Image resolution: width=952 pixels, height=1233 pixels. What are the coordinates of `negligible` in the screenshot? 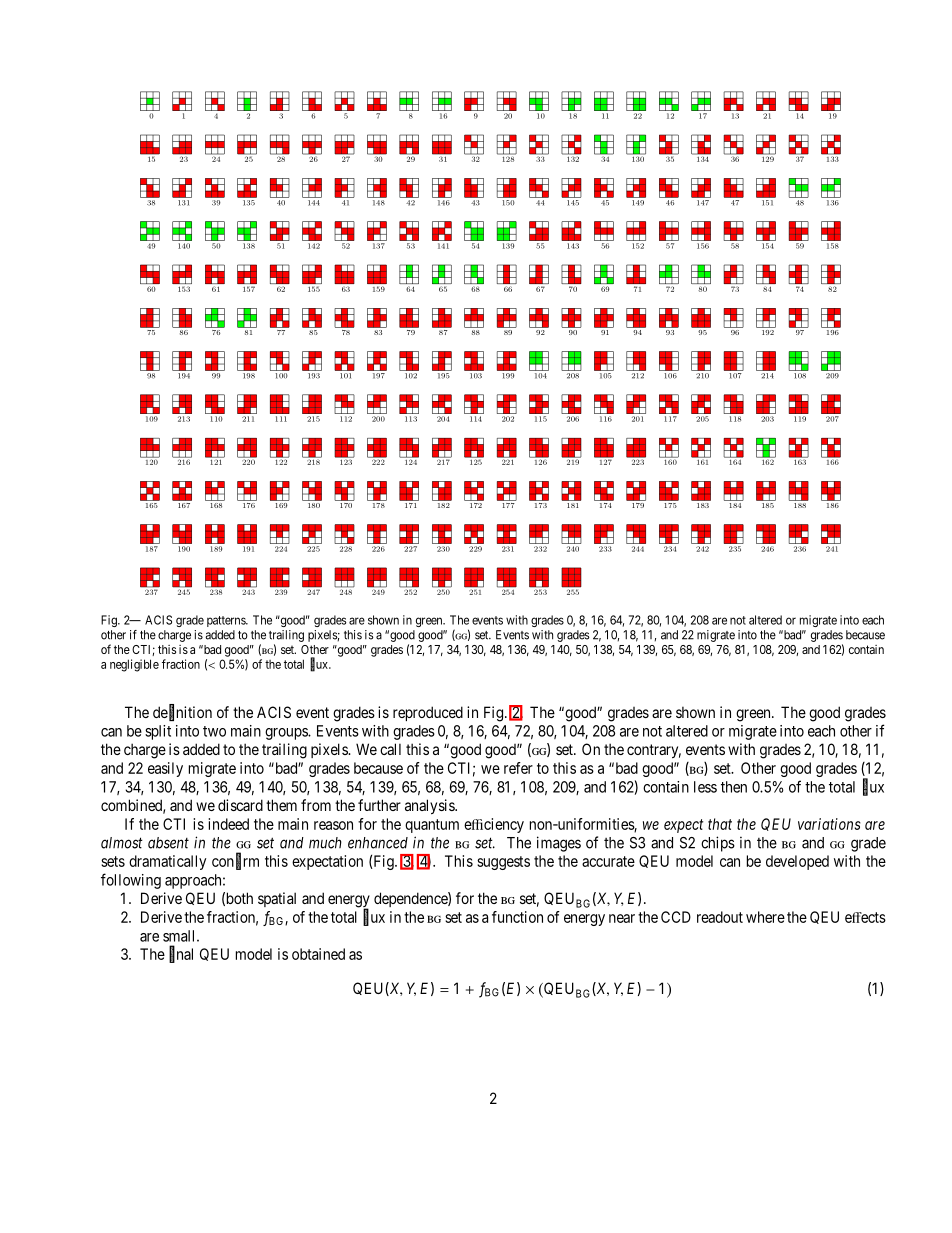 It's located at (134, 665).
